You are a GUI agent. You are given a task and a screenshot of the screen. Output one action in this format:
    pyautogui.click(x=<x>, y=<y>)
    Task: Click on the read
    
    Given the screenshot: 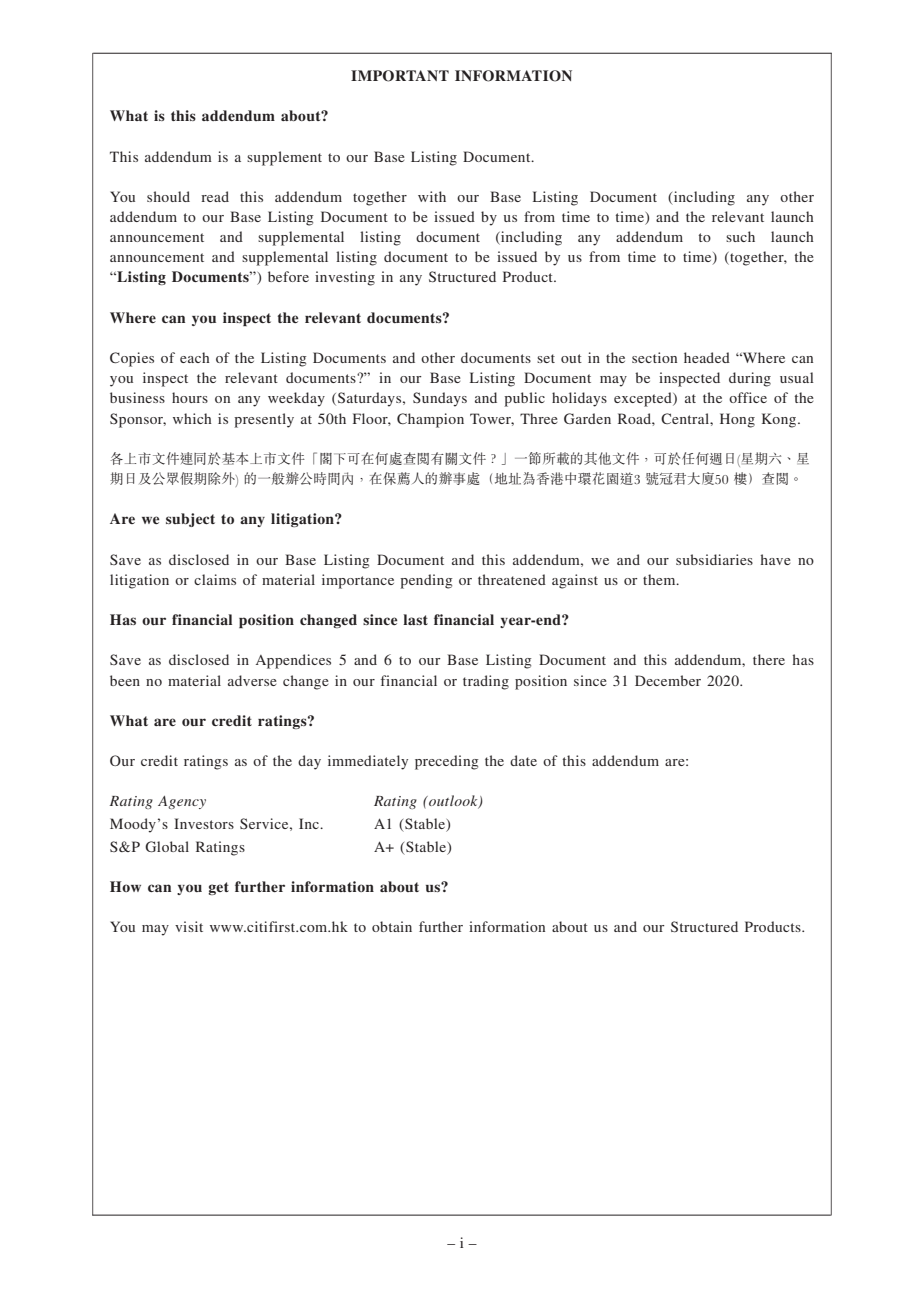 What is the action you would take?
    pyautogui.click(x=215, y=196)
